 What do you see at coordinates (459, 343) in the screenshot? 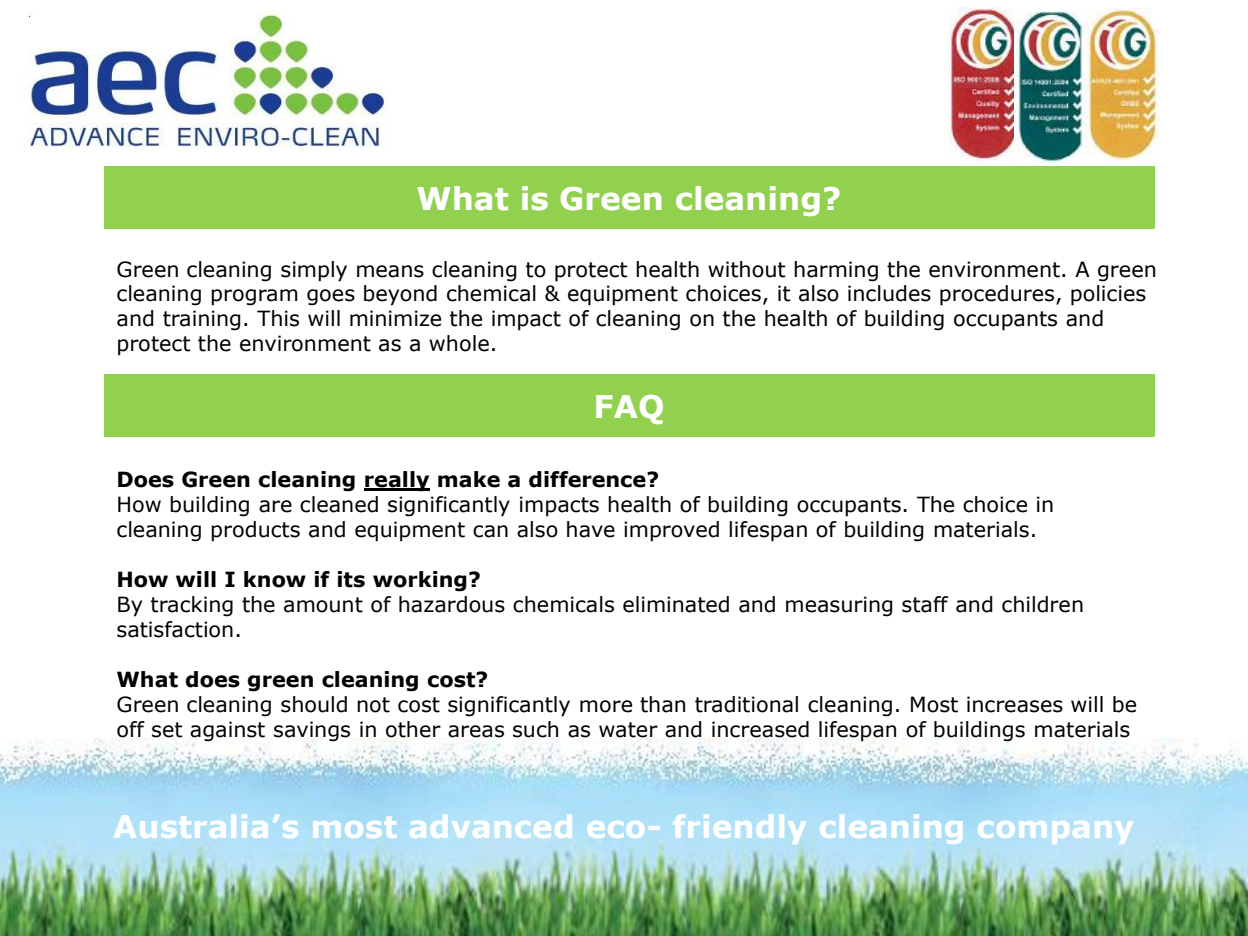
I see `whole` at bounding box center [459, 343].
